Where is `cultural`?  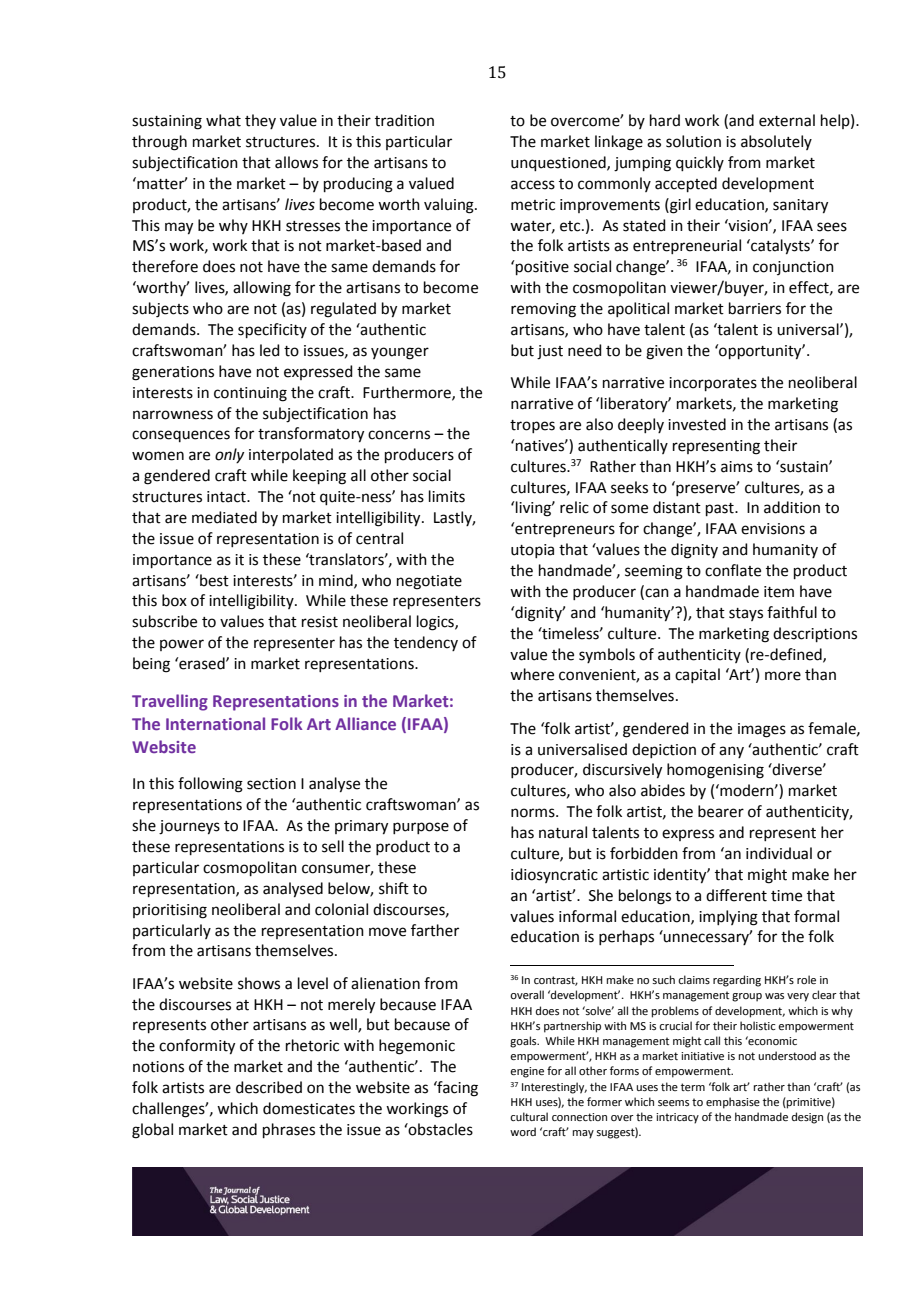
cultural is located at coordinates (529, 1116).
